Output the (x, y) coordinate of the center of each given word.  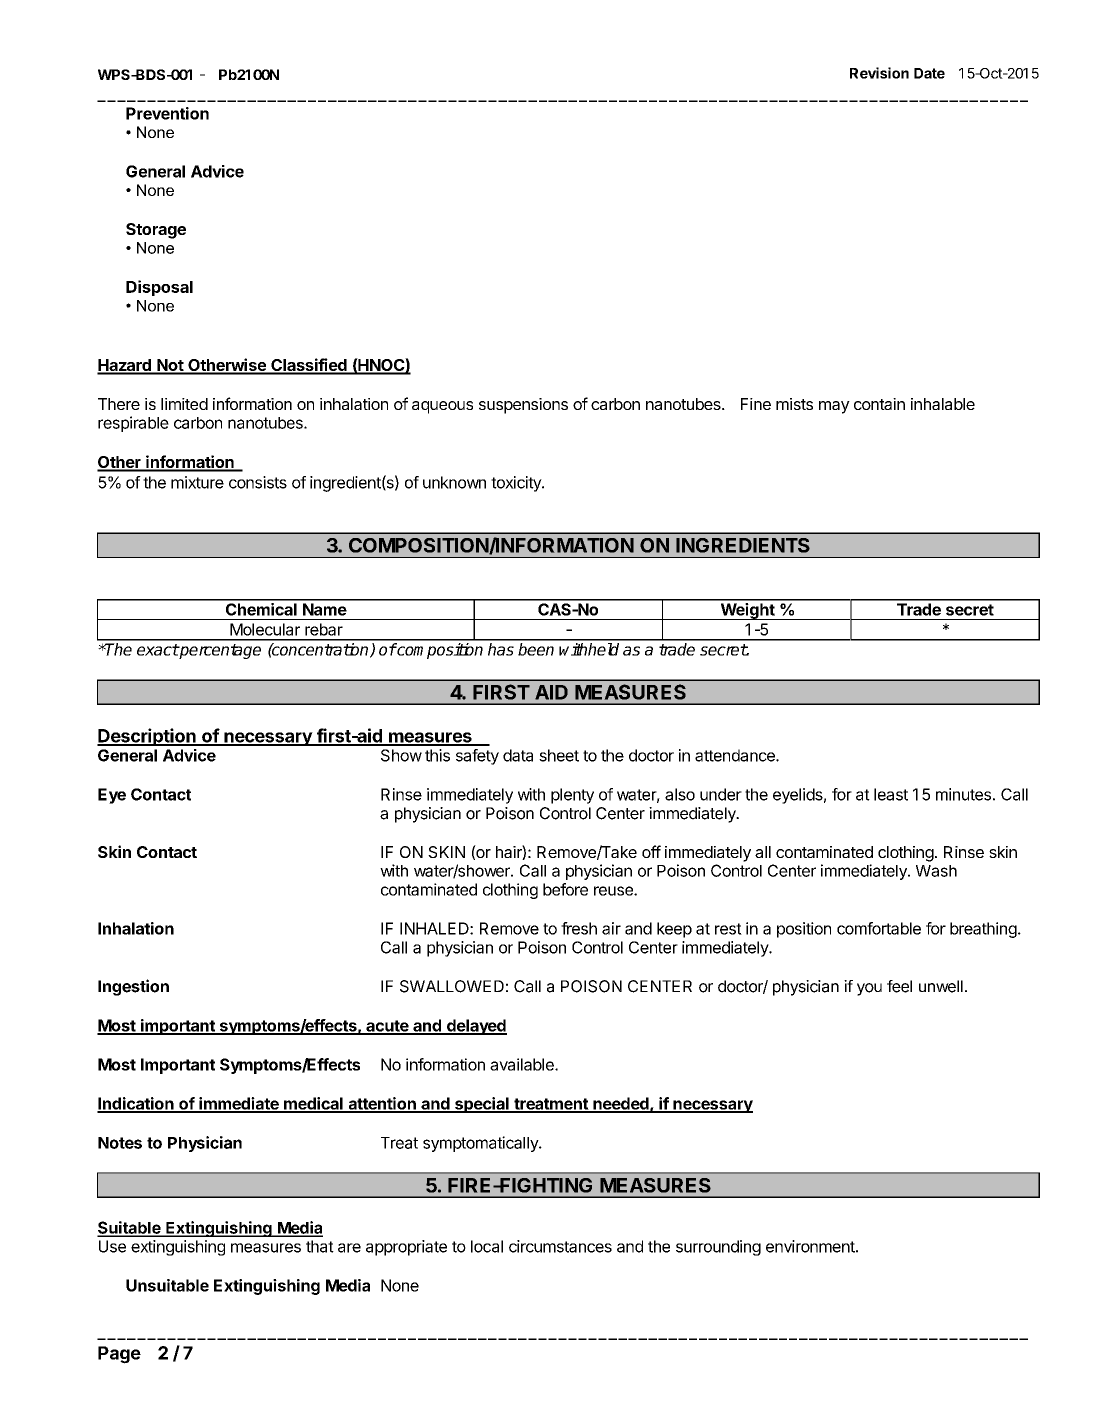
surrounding (718, 1248)
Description (147, 737)
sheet (559, 755)
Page (119, 1355)
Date (929, 73)
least (891, 794)
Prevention (167, 113)
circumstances (560, 1246)
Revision (879, 73)
